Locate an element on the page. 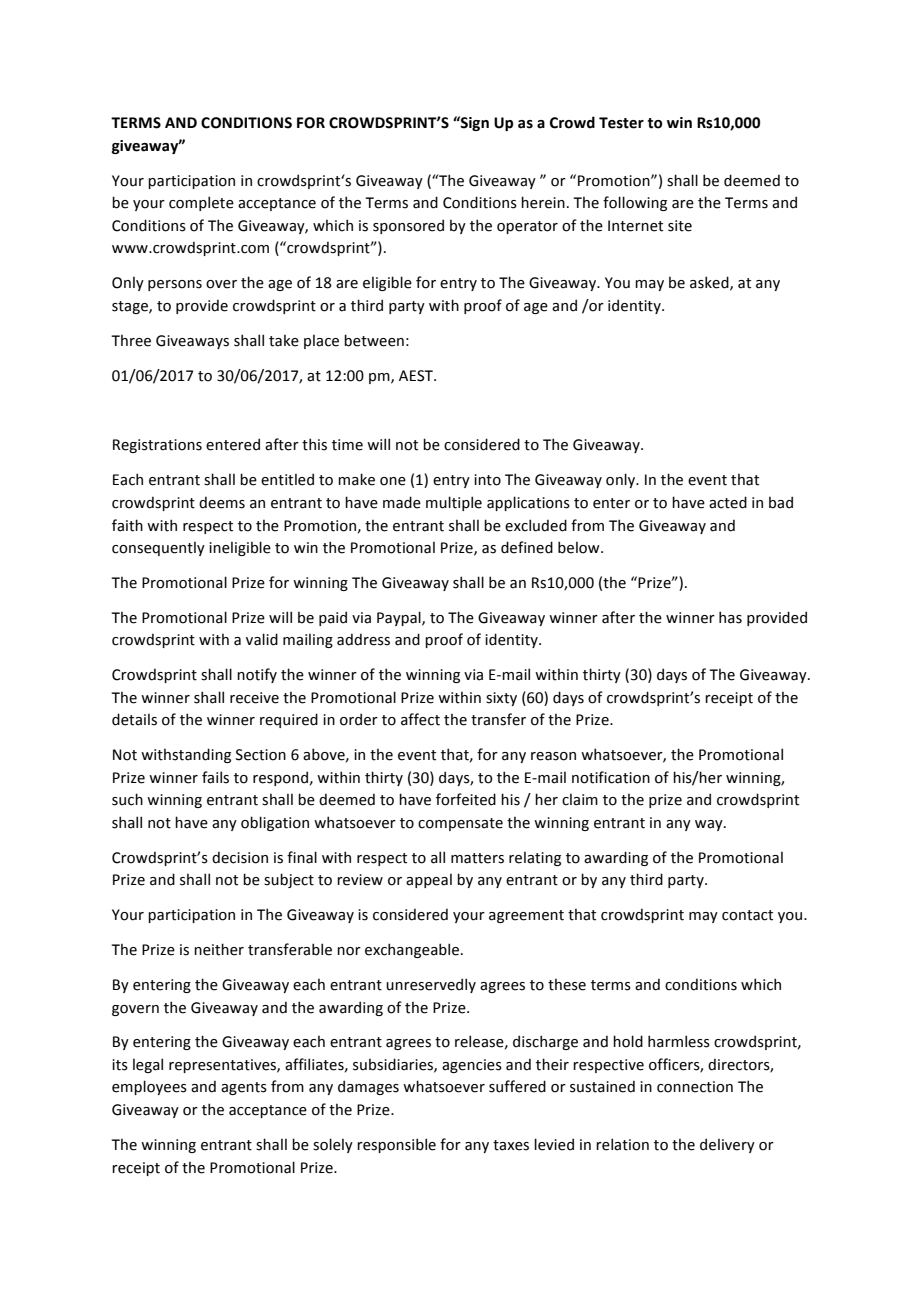 The width and height of the document is (924, 1308). agents is located at coordinates (244, 1088).
